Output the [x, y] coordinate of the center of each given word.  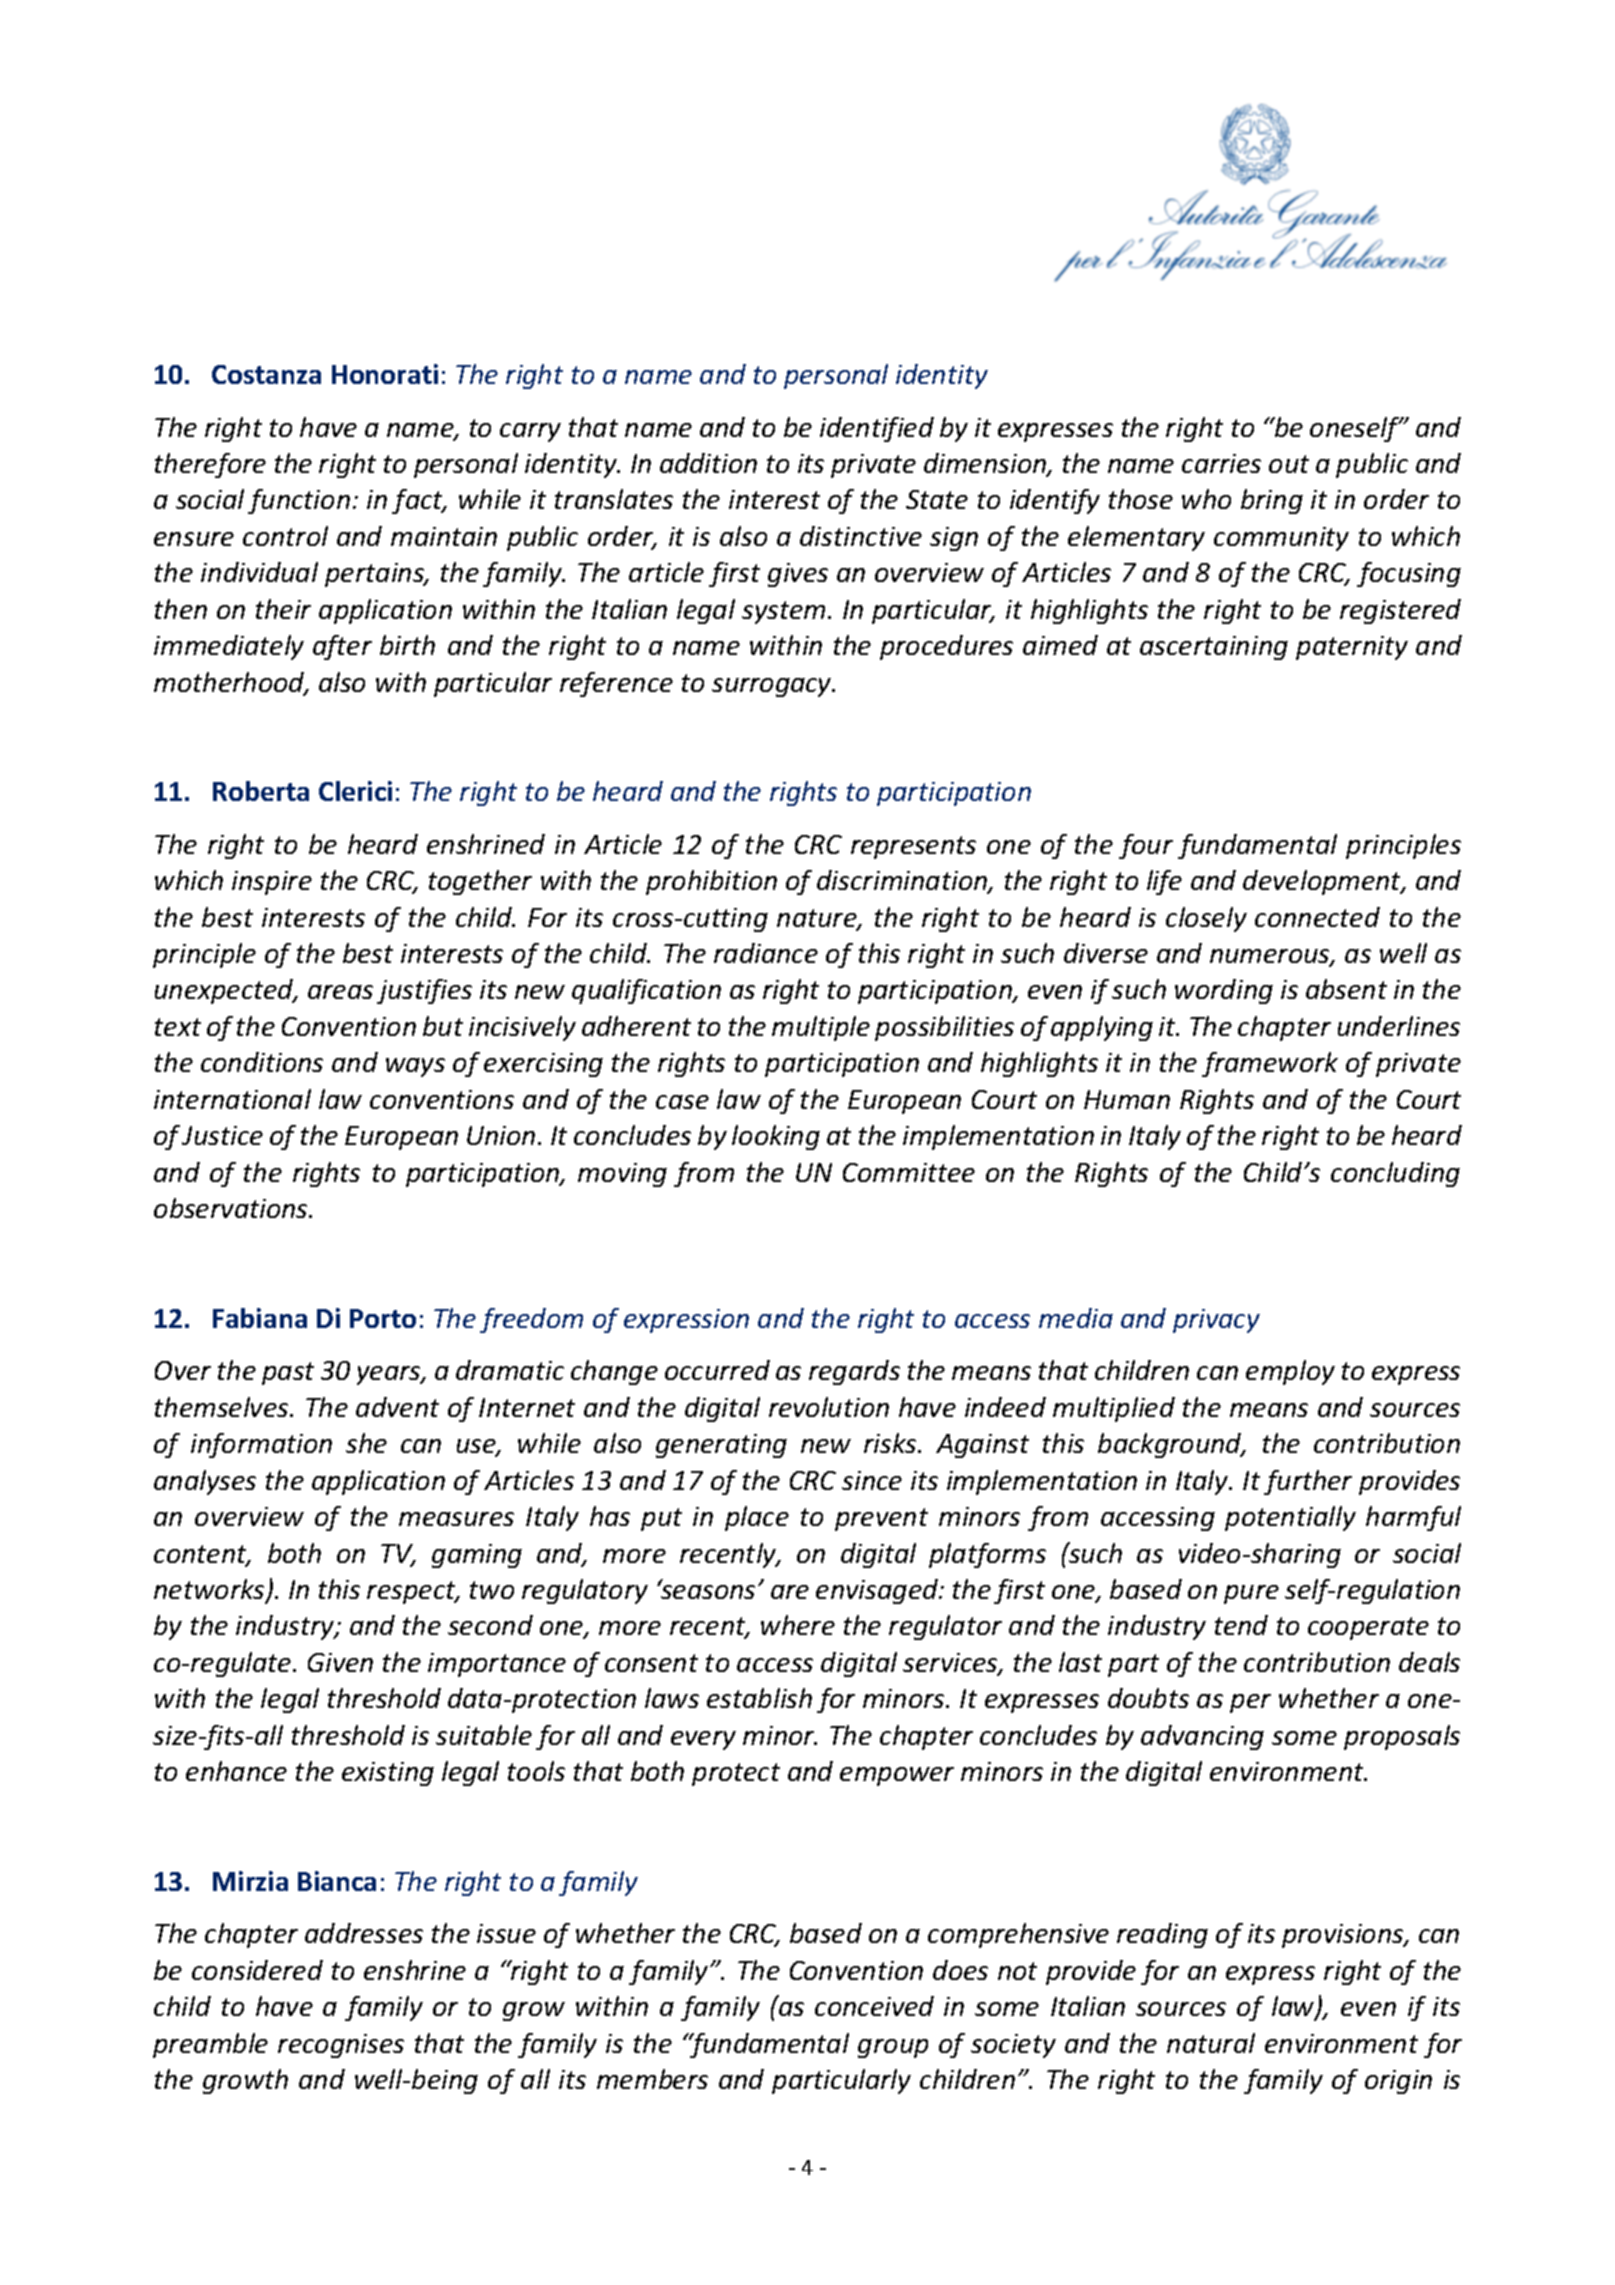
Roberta [261, 791]
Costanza [266, 374]
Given [340, 1662]
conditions [262, 1062]
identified [877, 429]
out [1289, 464]
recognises [341, 2046]
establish [759, 1698]
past [288, 1373]
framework [1270, 1064]
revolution [829, 1407]
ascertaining [1214, 648]
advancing [1202, 1737]
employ [1290, 1372]
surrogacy [773, 687]
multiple [821, 1028]
